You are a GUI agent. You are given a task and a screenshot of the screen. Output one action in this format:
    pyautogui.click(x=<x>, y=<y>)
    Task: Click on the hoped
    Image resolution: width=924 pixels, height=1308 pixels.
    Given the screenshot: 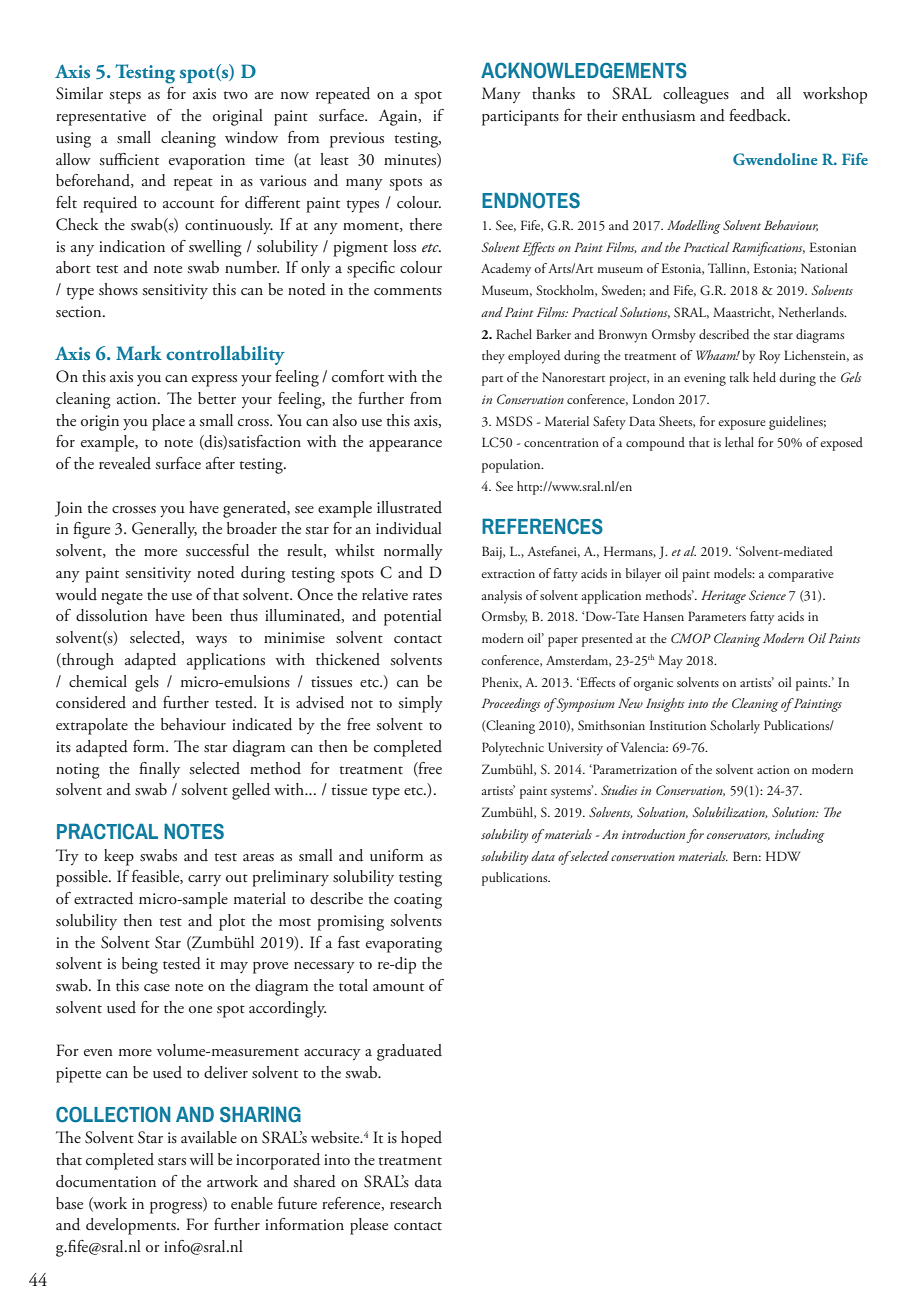 What is the action you would take?
    pyautogui.click(x=421, y=1139)
